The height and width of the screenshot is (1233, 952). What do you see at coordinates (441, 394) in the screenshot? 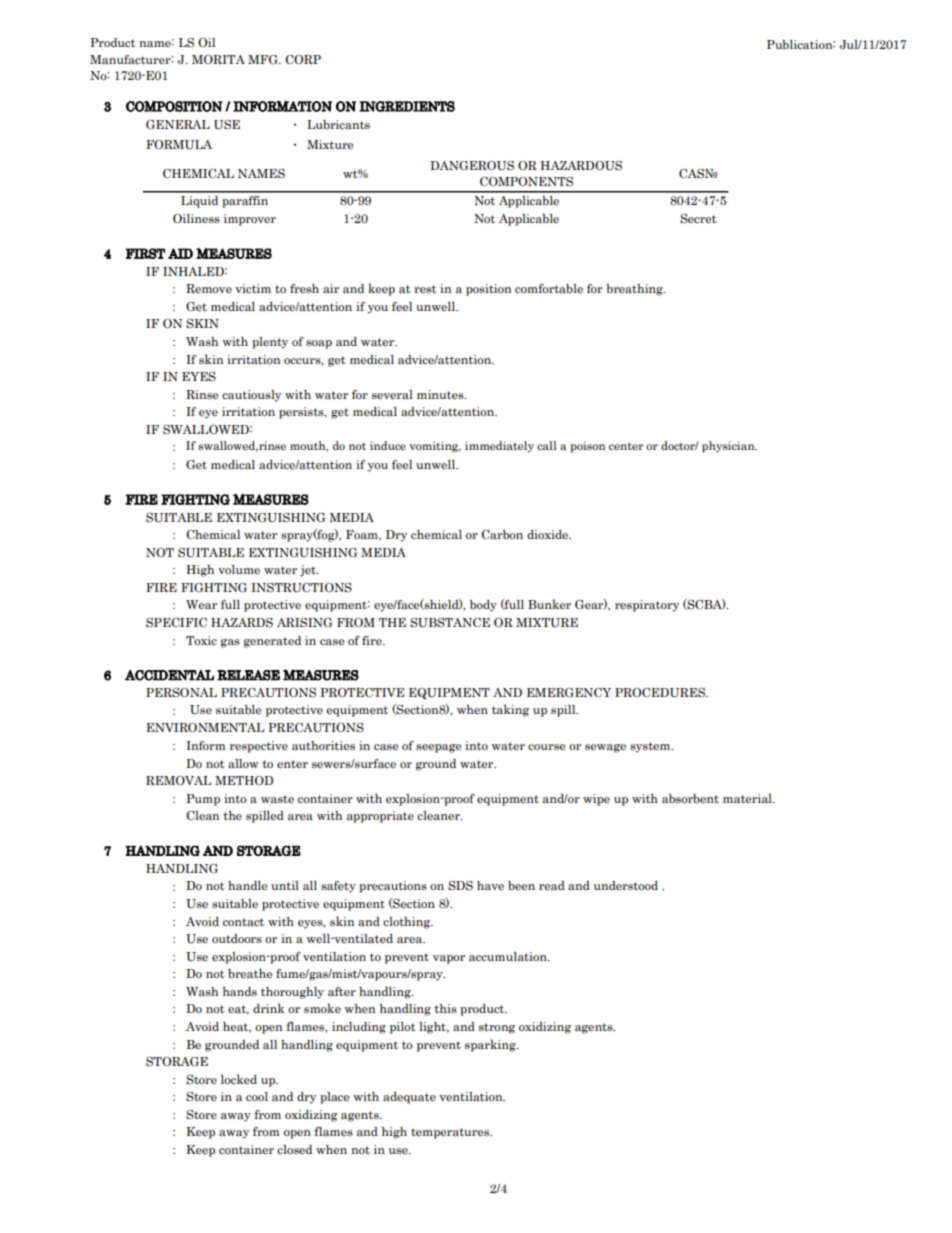
I see `minutes` at bounding box center [441, 394].
